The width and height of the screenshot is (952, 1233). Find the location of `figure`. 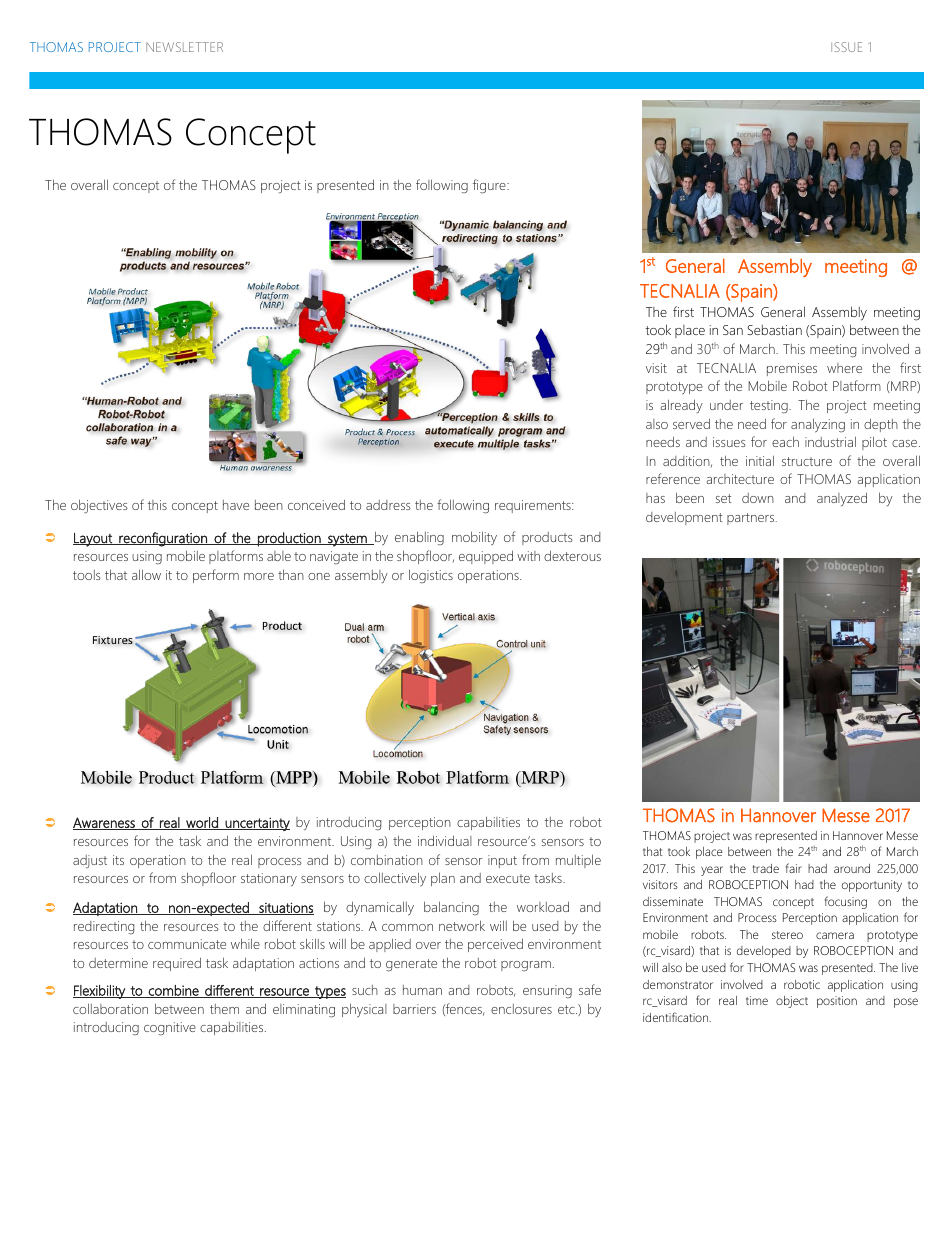

figure is located at coordinates (490, 186).
